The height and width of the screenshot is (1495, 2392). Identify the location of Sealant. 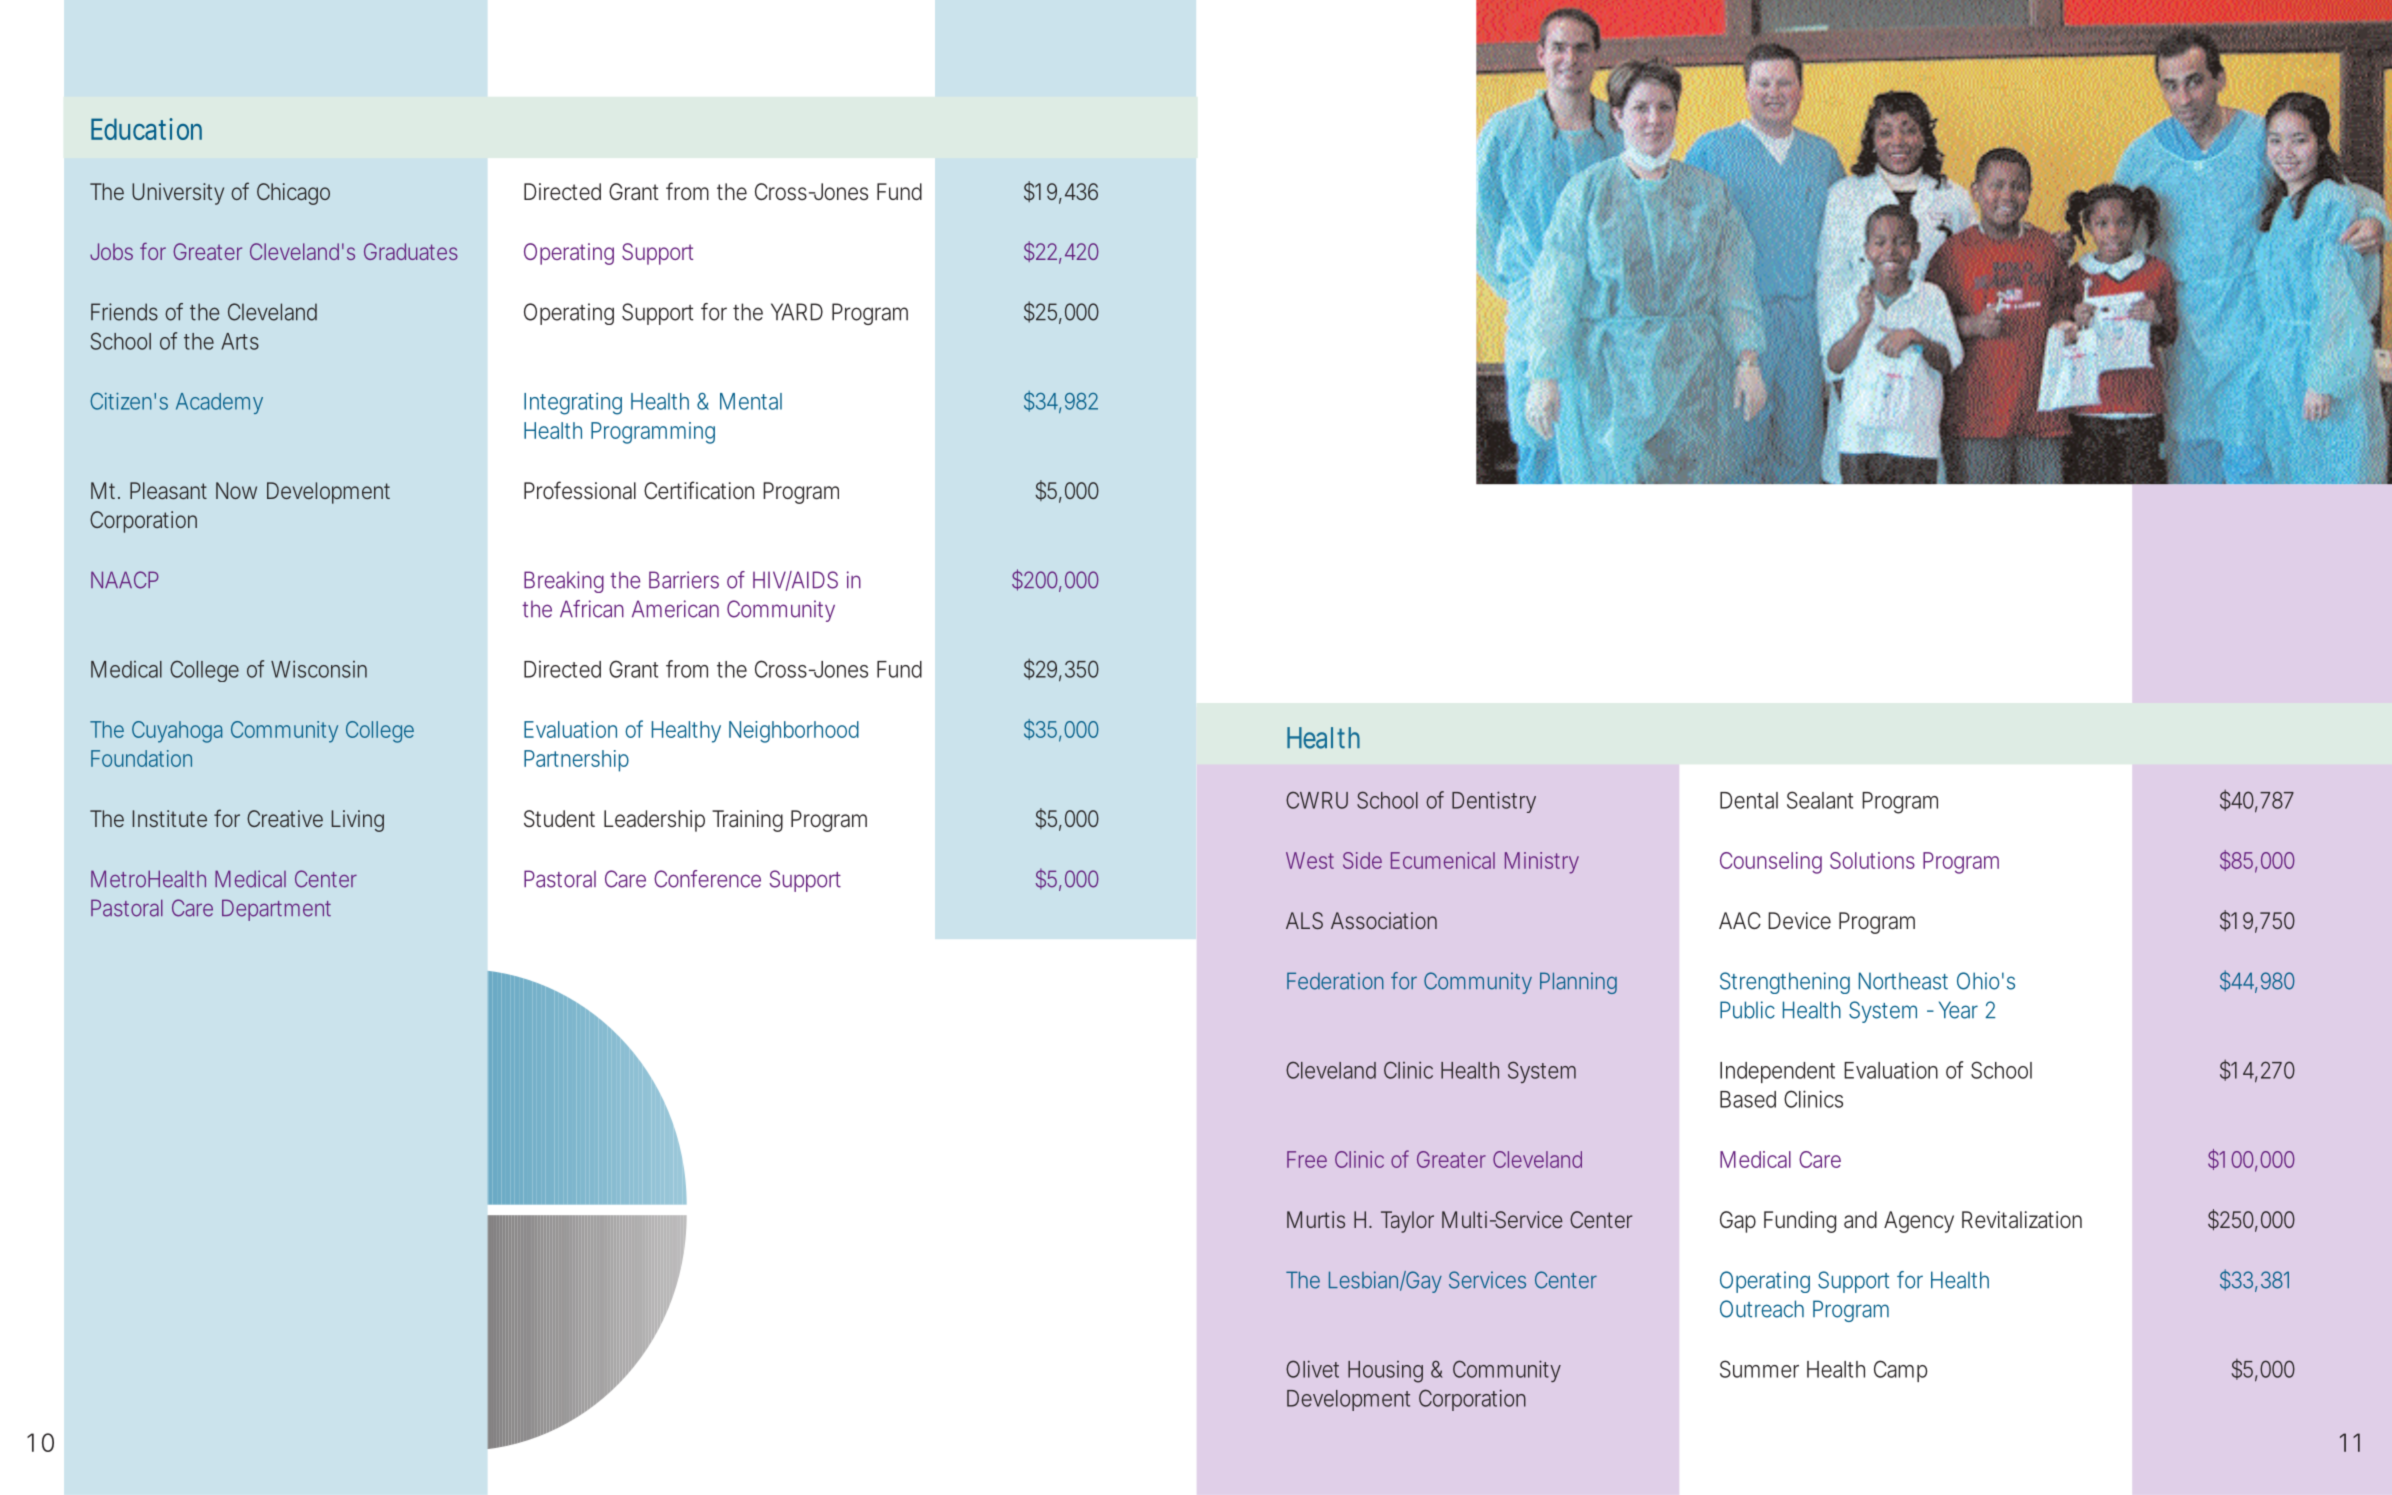
(1820, 800).
